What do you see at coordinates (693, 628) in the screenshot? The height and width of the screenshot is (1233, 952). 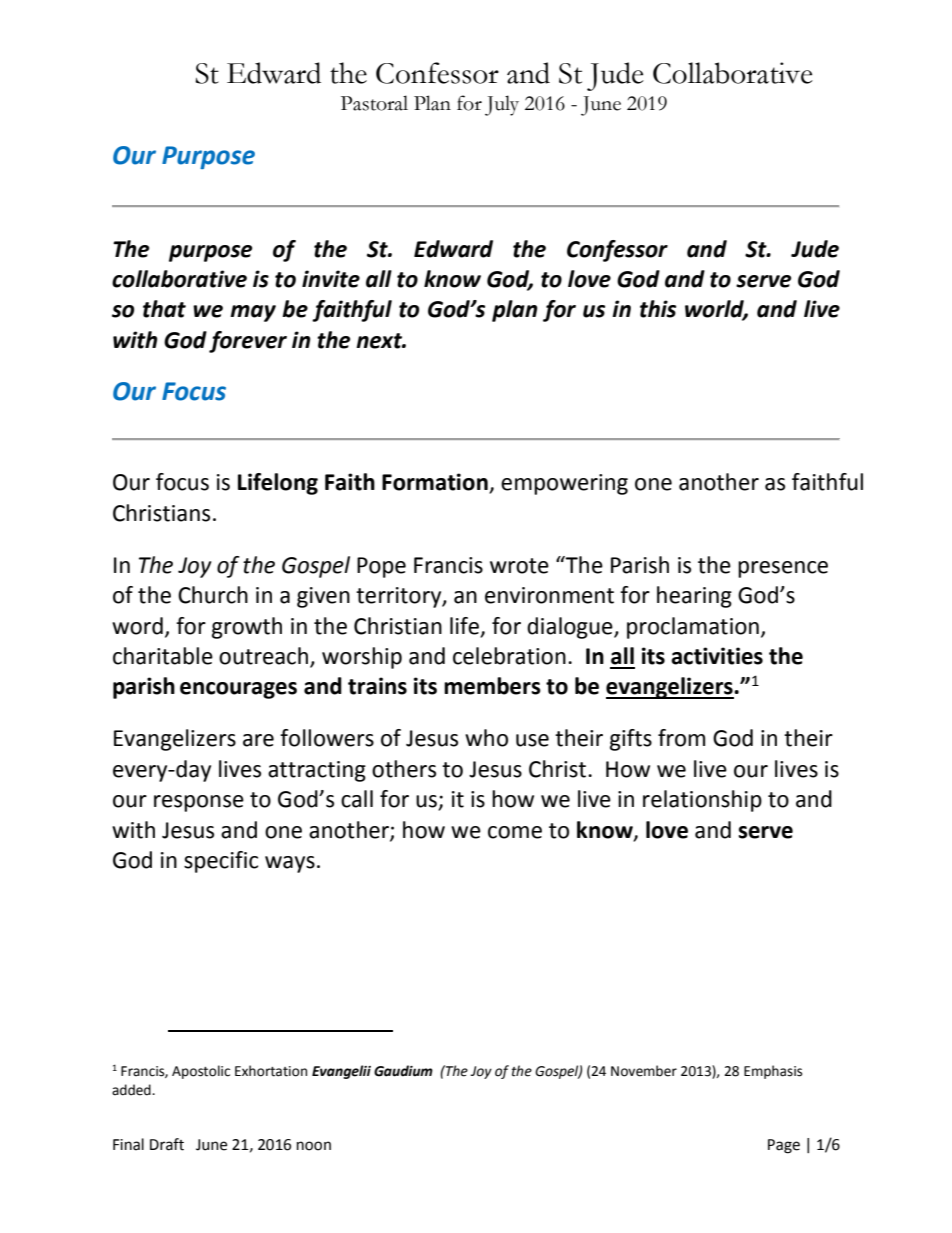 I see `proclamation` at bounding box center [693, 628].
